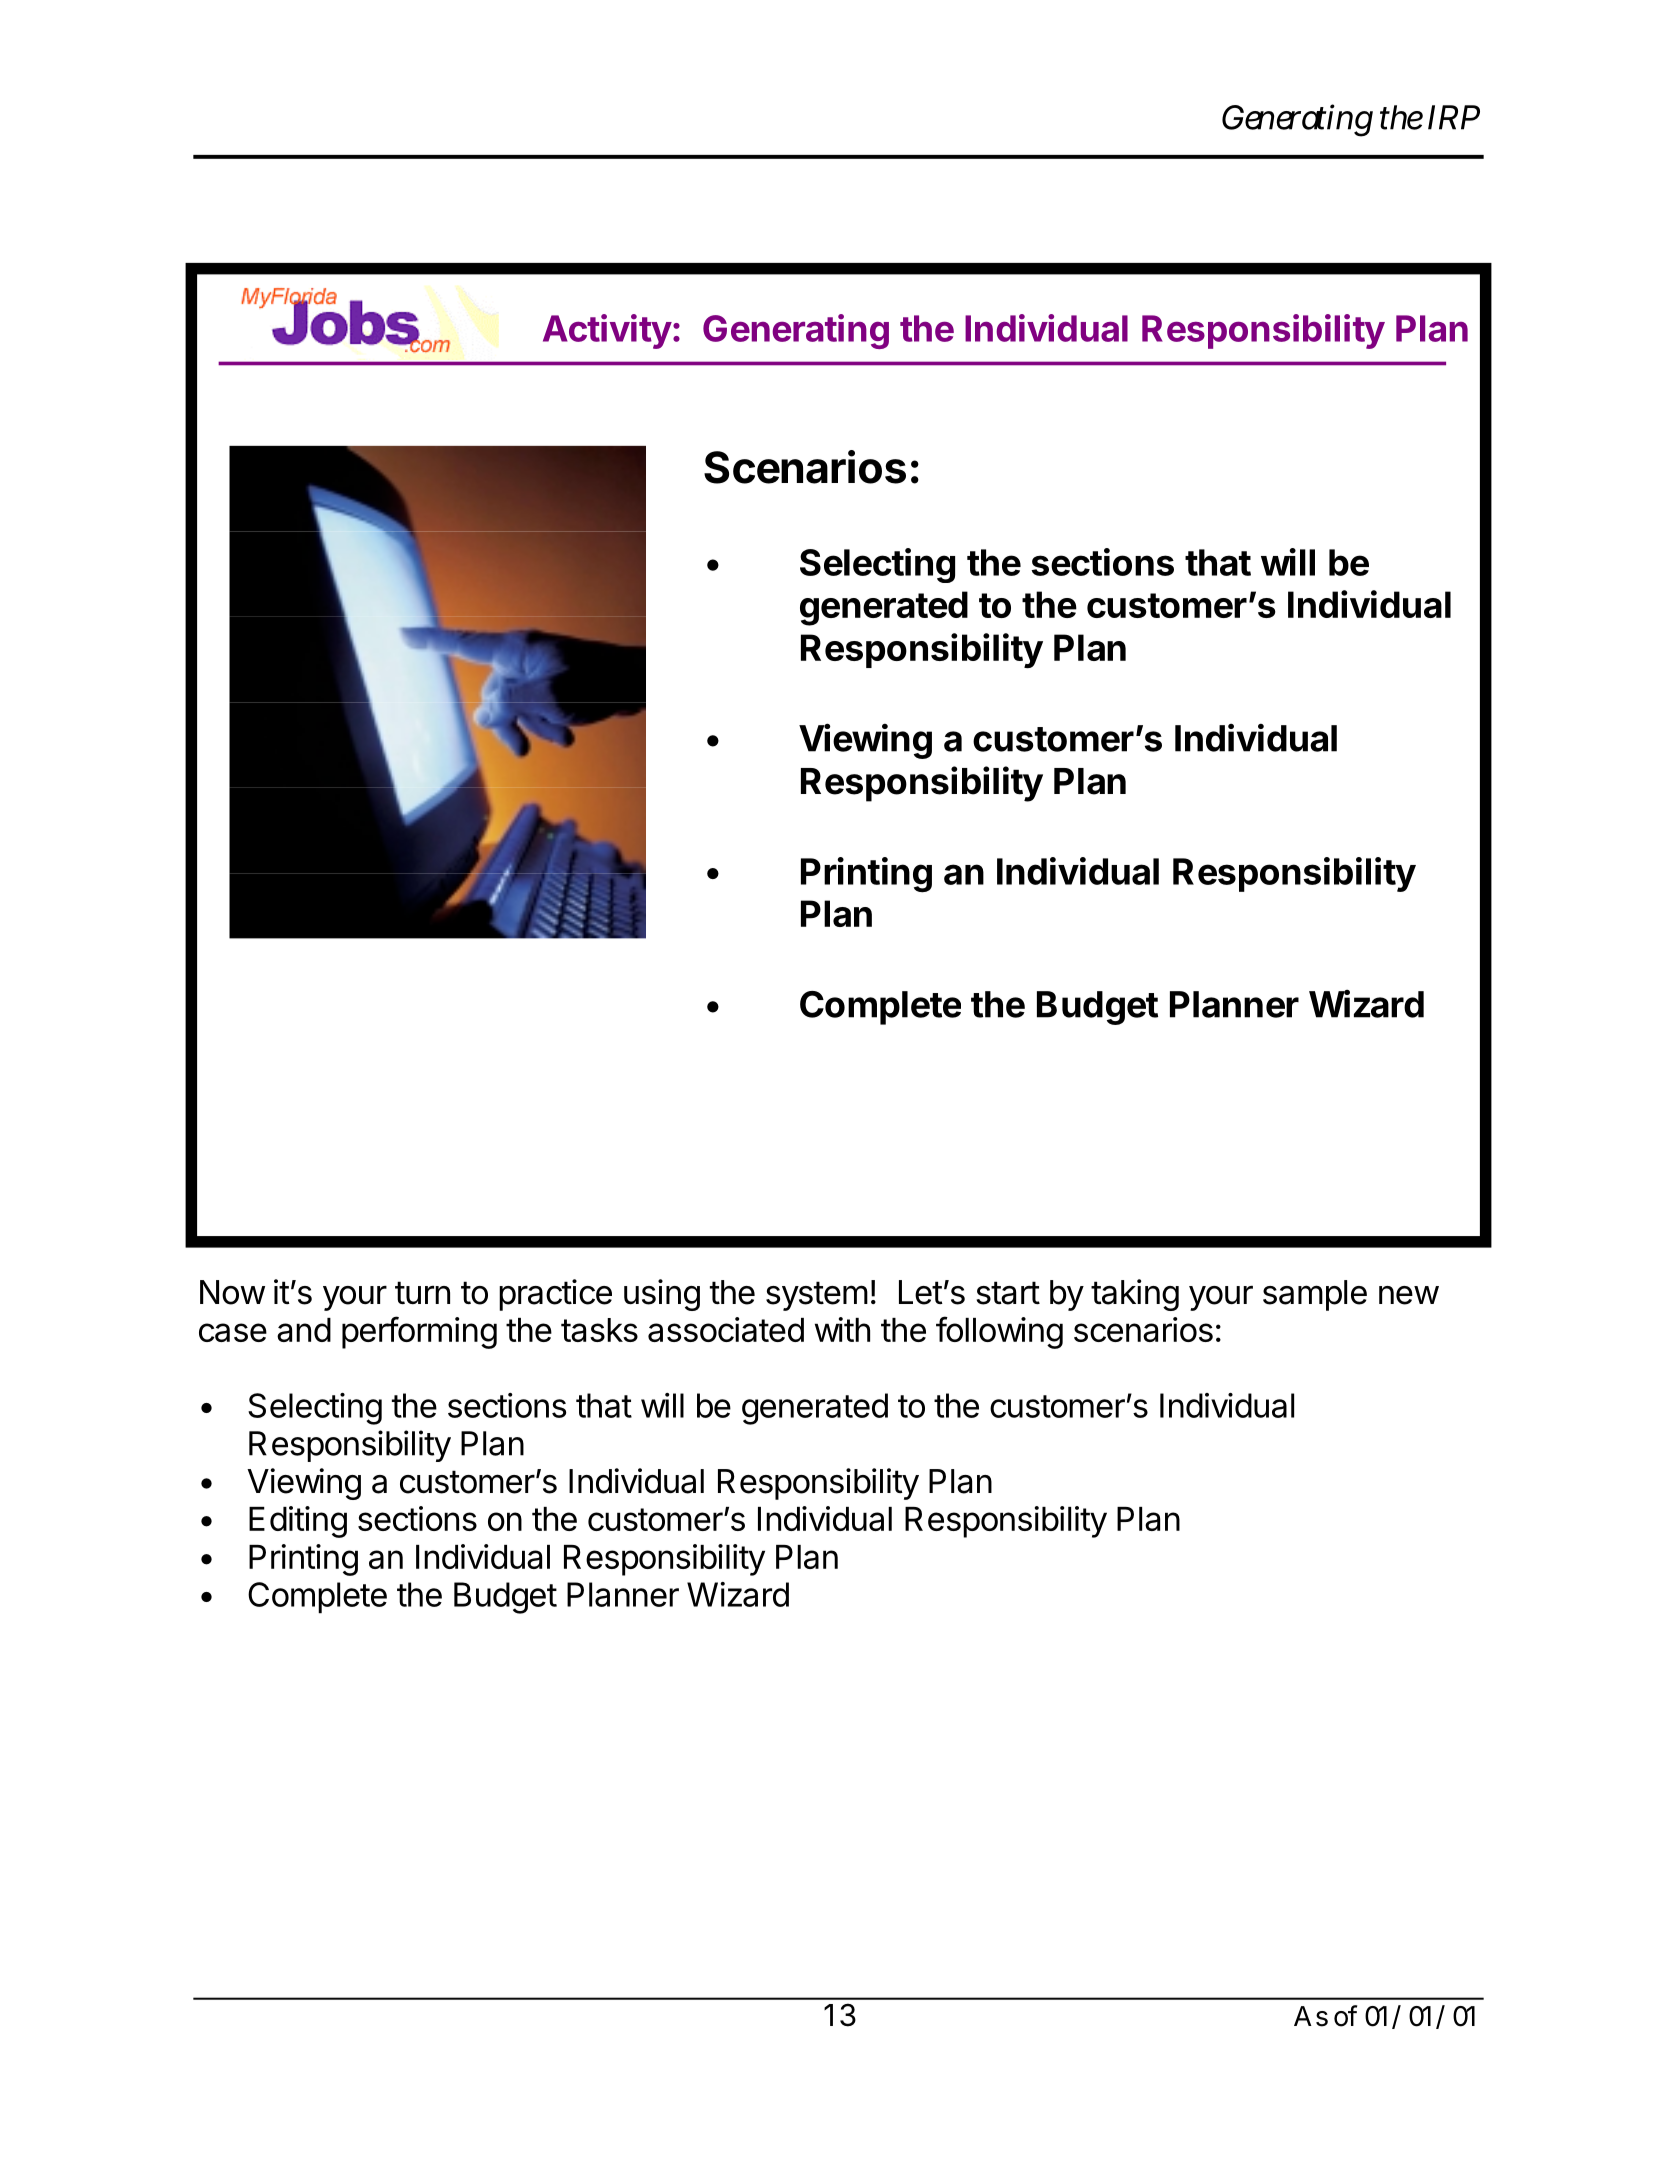 The image size is (1677, 2170). I want to click on using, so click(662, 1295).
